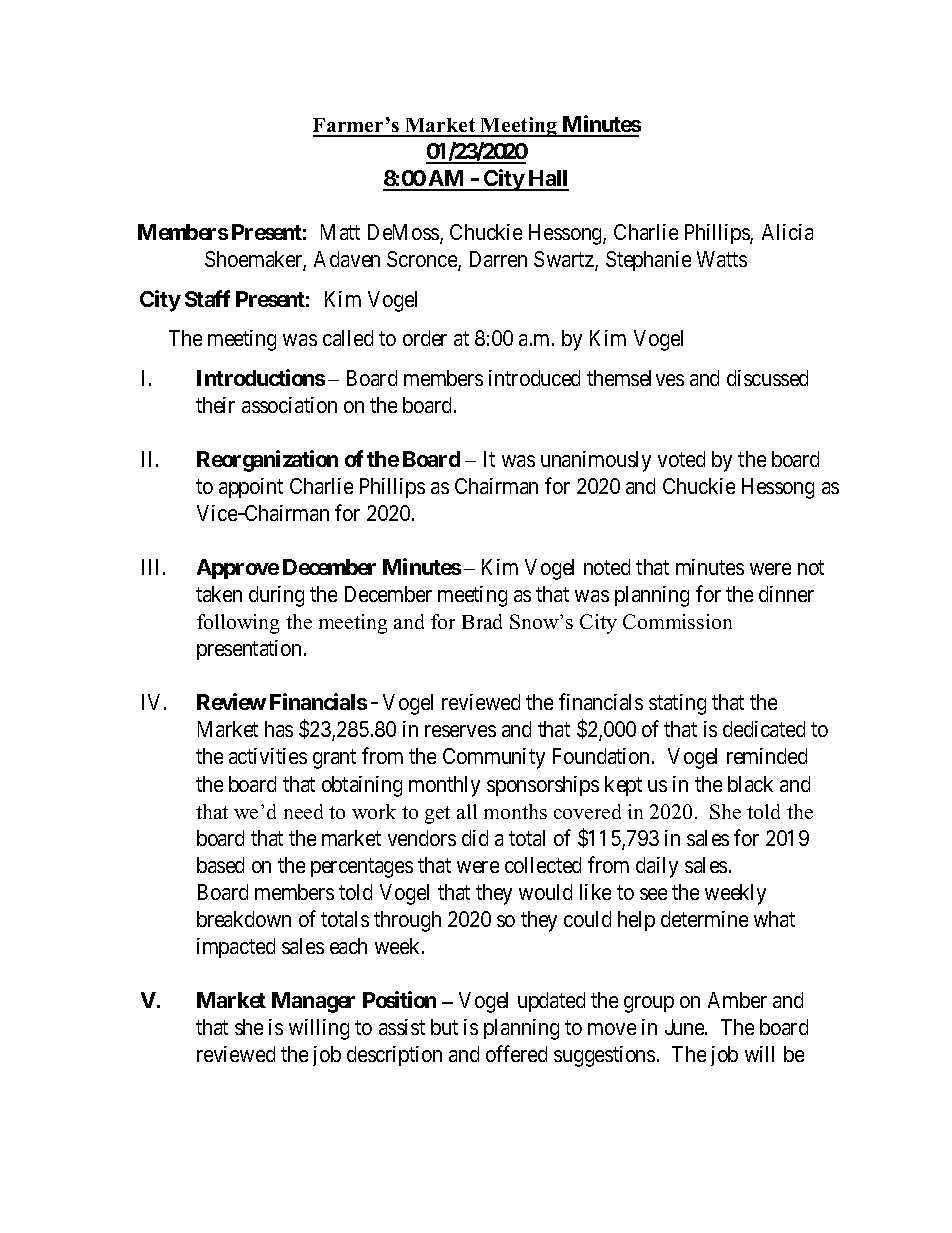 This screenshot has height=1233, width=952. What do you see at coordinates (498, 259) in the screenshot?
I see `Darren` at bounding box center [498, 259].
